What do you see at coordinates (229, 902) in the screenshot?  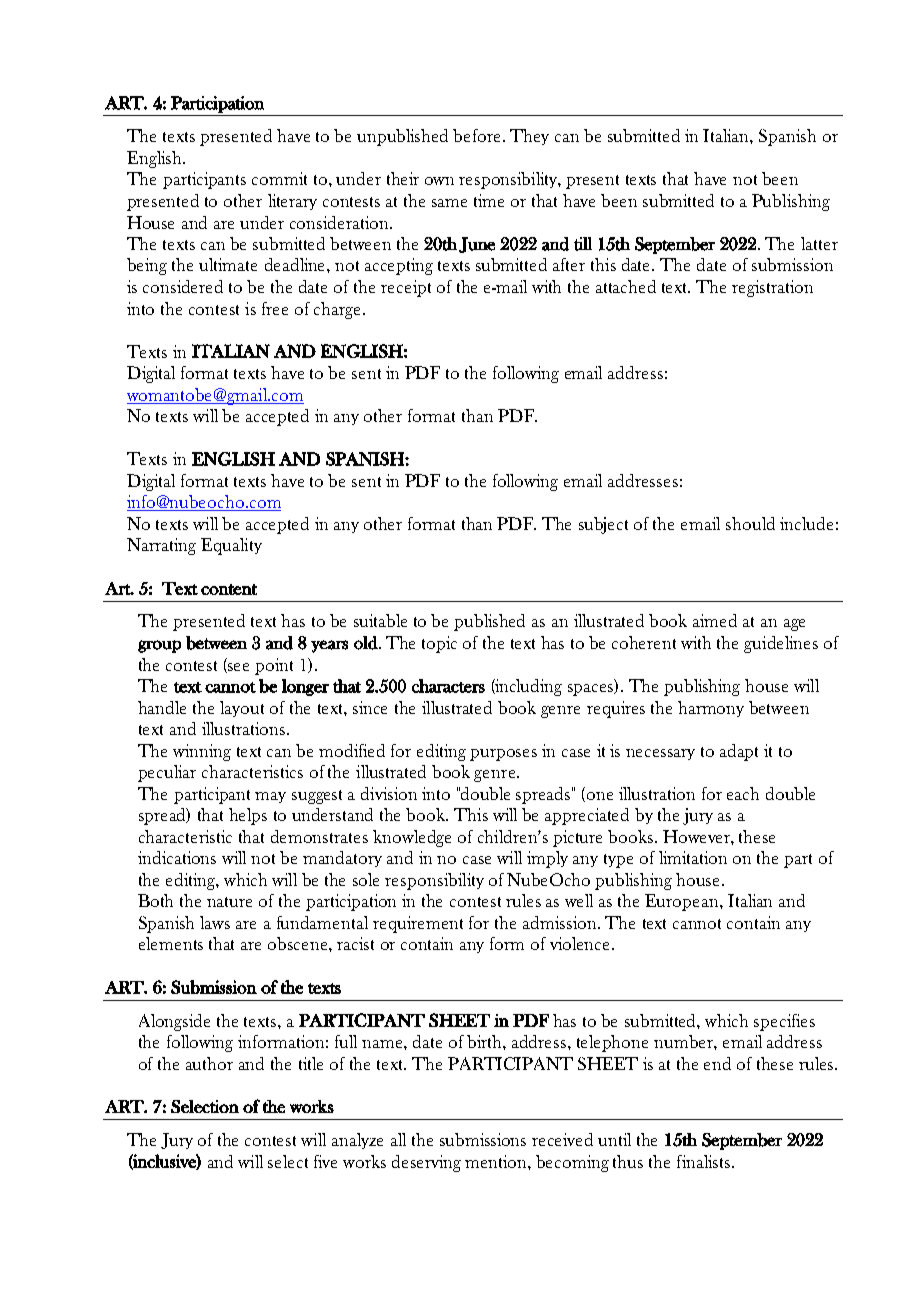 I see `nature` at bounding box center [229, 902].
